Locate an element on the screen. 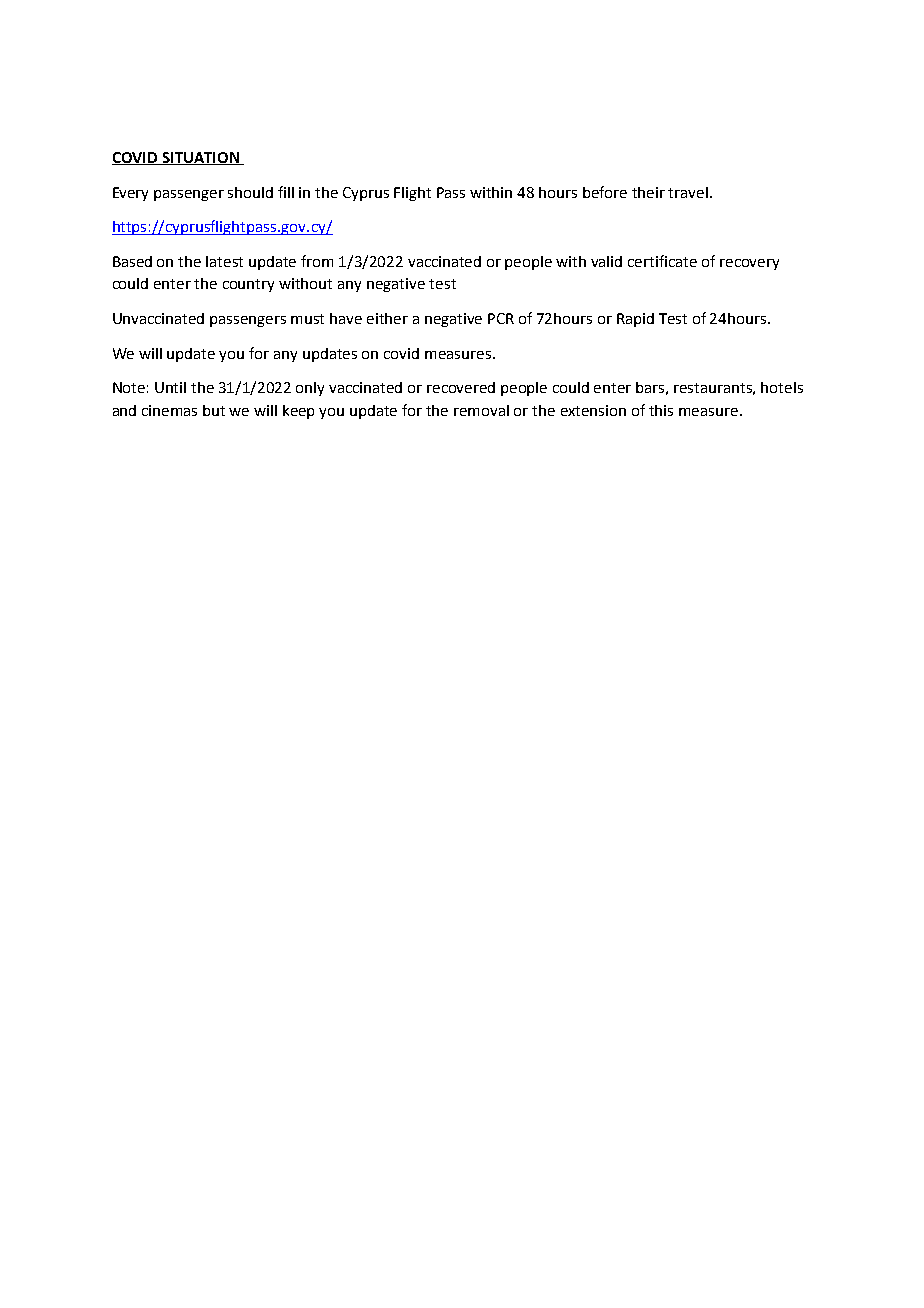 This screenshot has width=924, height=1308. but is located at coordinates (214, 410).
